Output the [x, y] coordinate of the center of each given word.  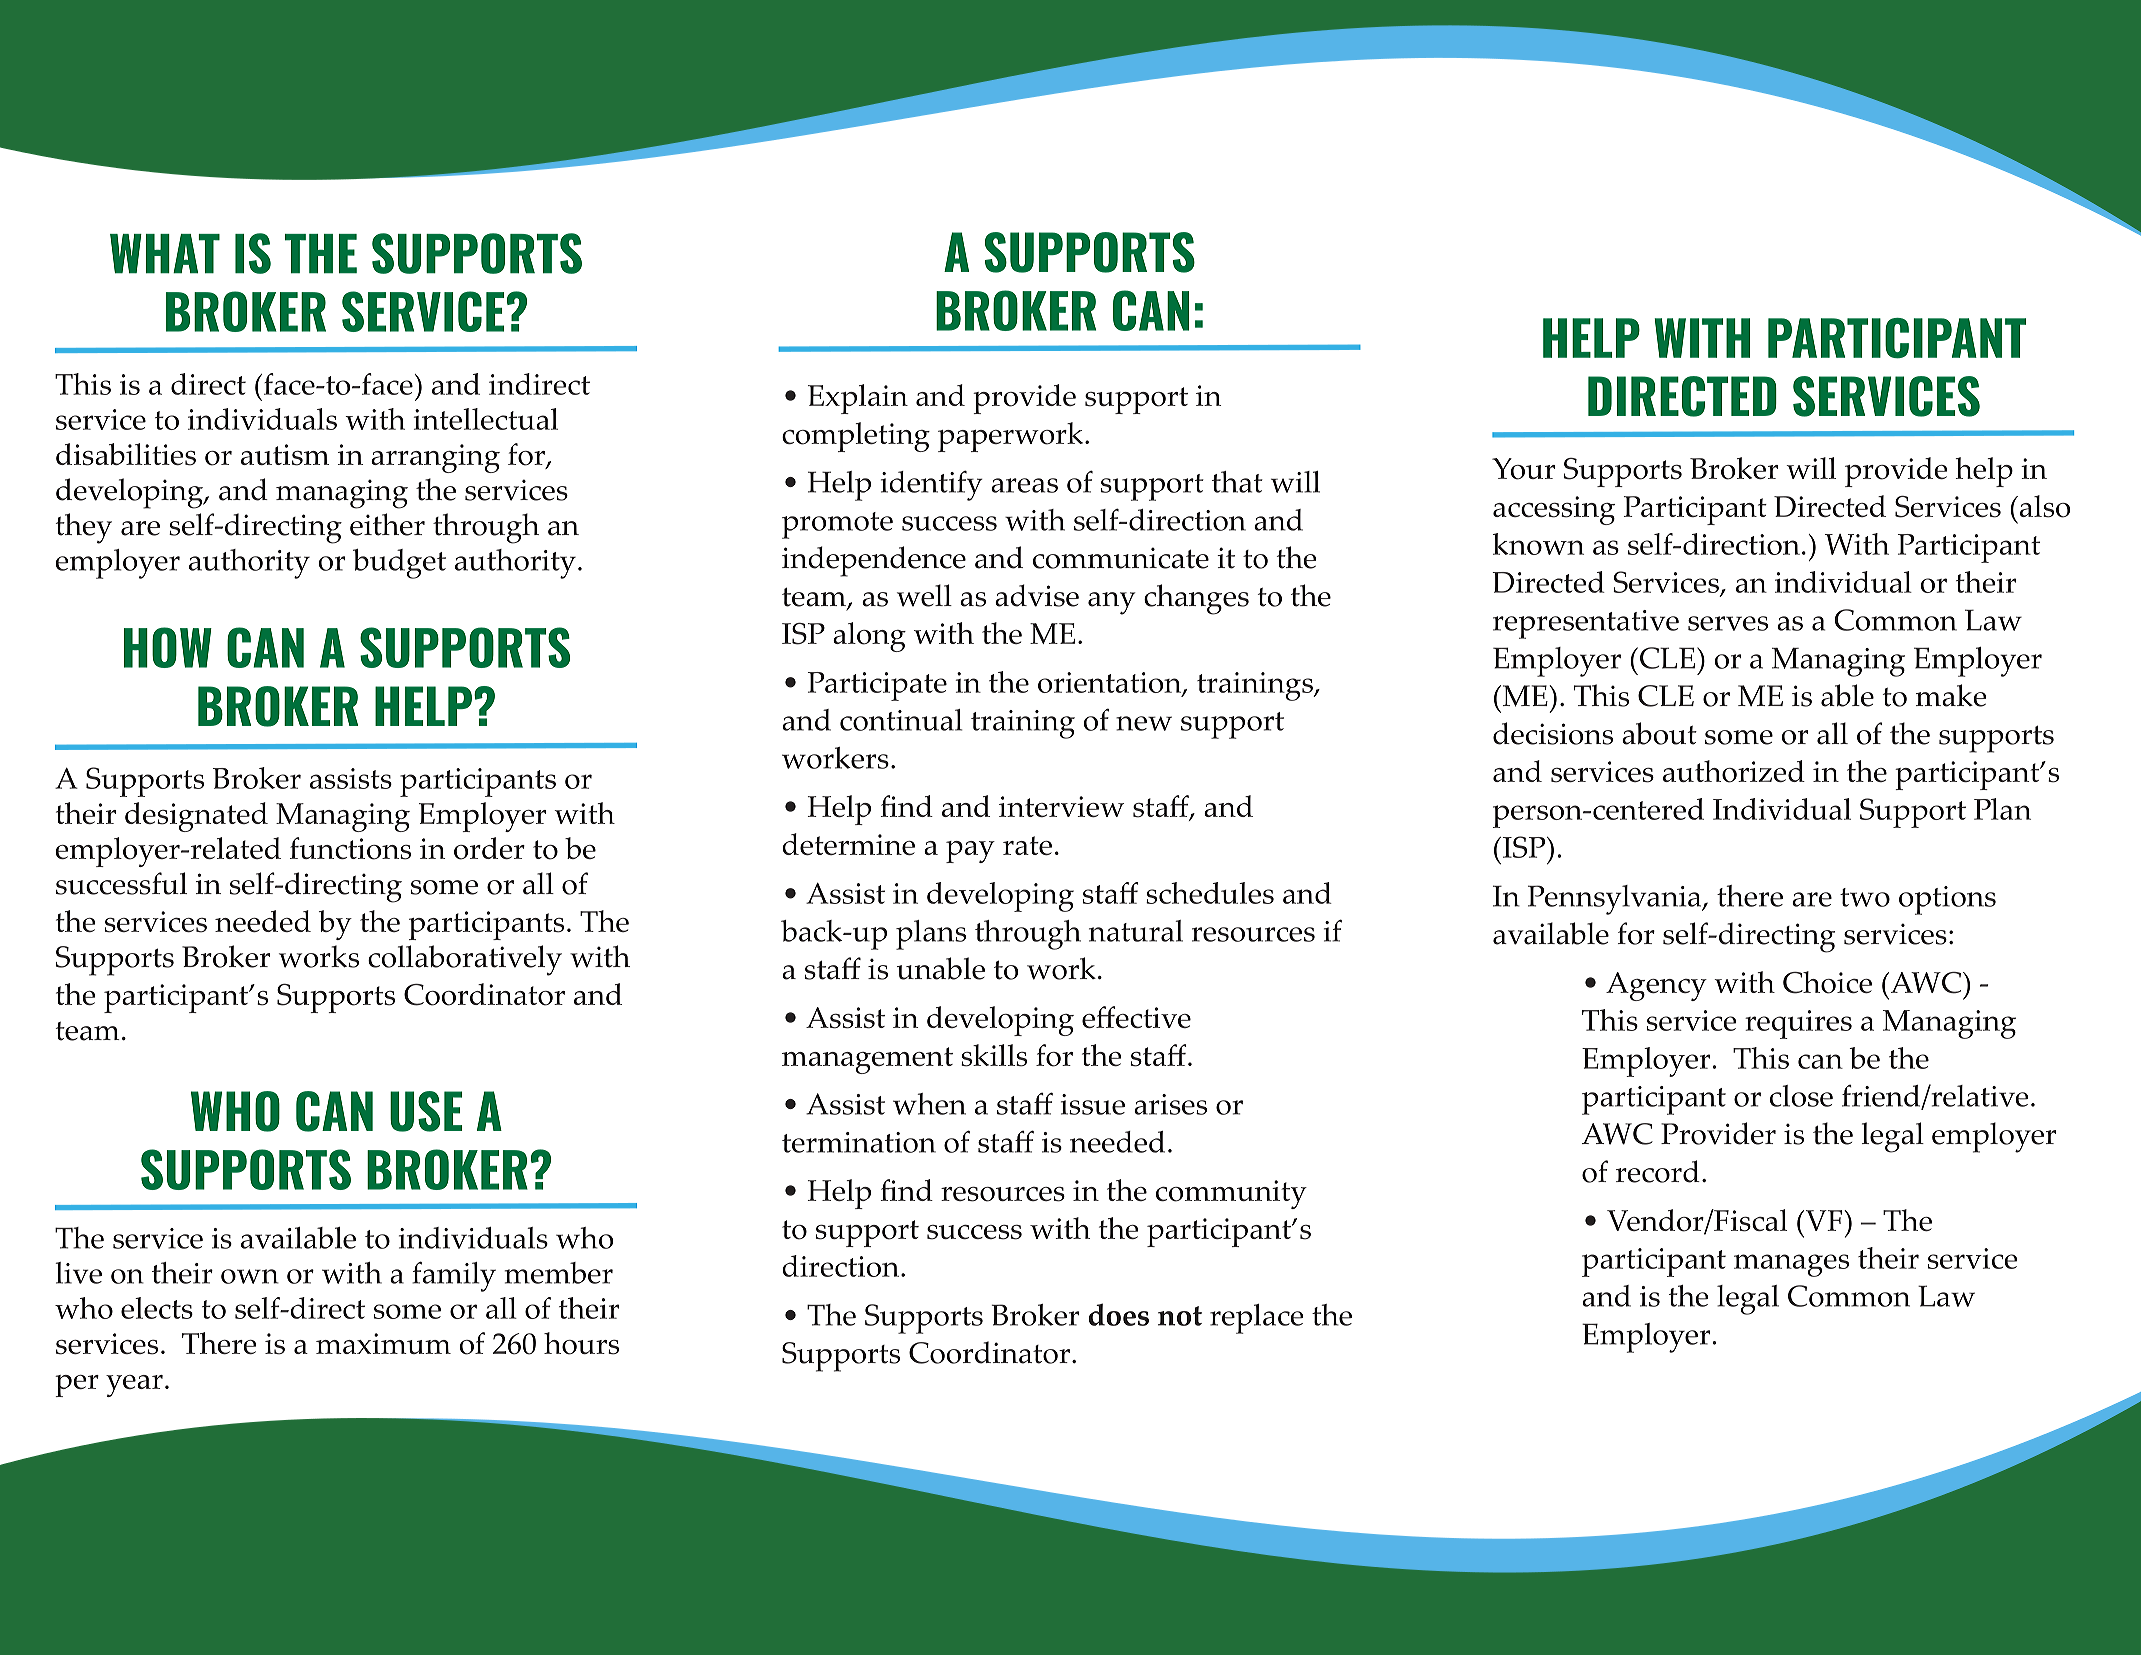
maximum [383, 1343]
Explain [858, 399]
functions [350, 848]
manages [1791, 1265]
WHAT [165, 254]
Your [1523, 469]
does [1119, 1314]
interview [1061, 806]
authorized [1734, 771]
